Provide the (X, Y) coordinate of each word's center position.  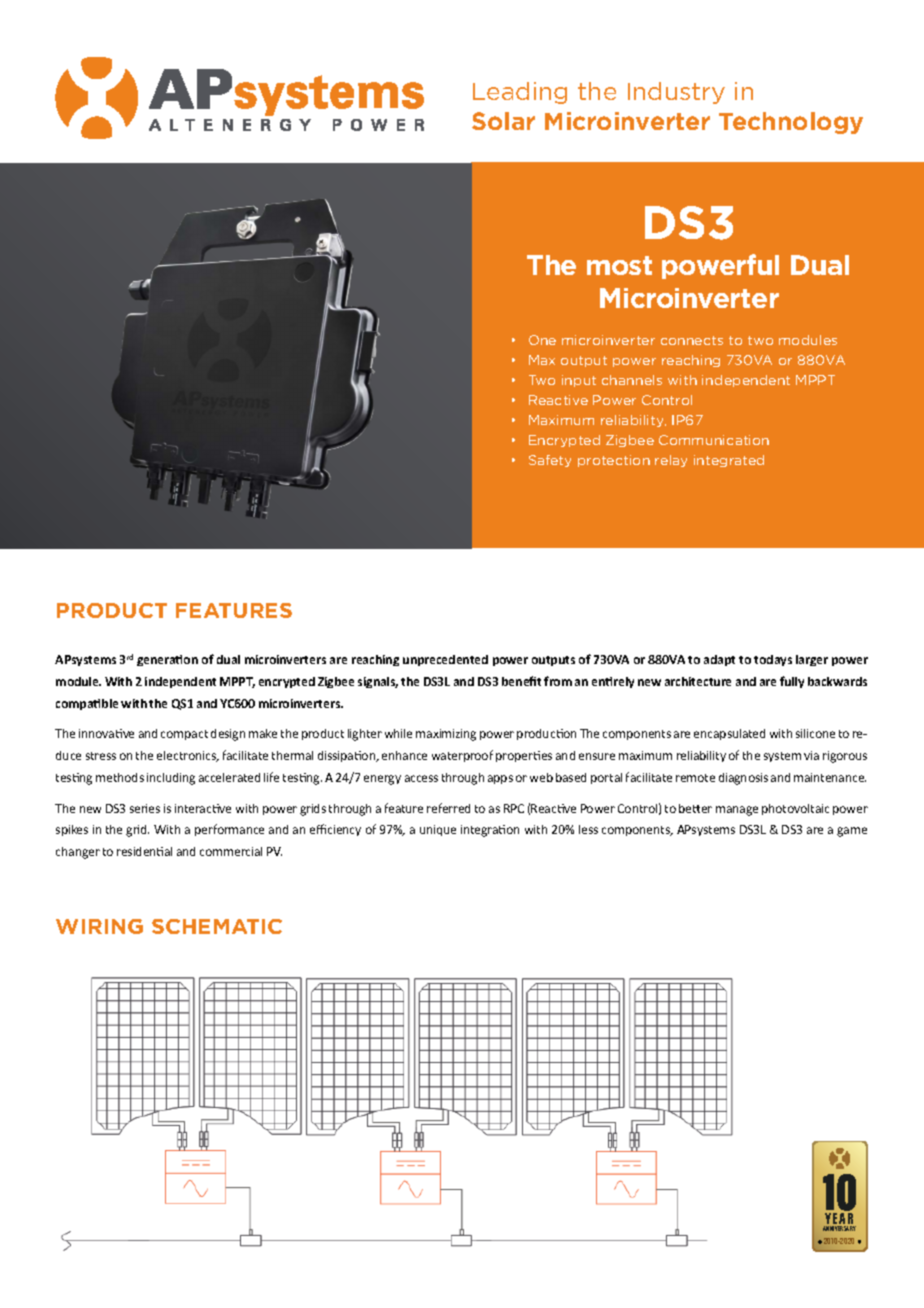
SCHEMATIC (217, 926)
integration (490, 831)
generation (167, 660)
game (852, 832)
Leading (520, 93)
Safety (550, 461)
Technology (791, 123)
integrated (729, 461)
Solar (503, 121)
